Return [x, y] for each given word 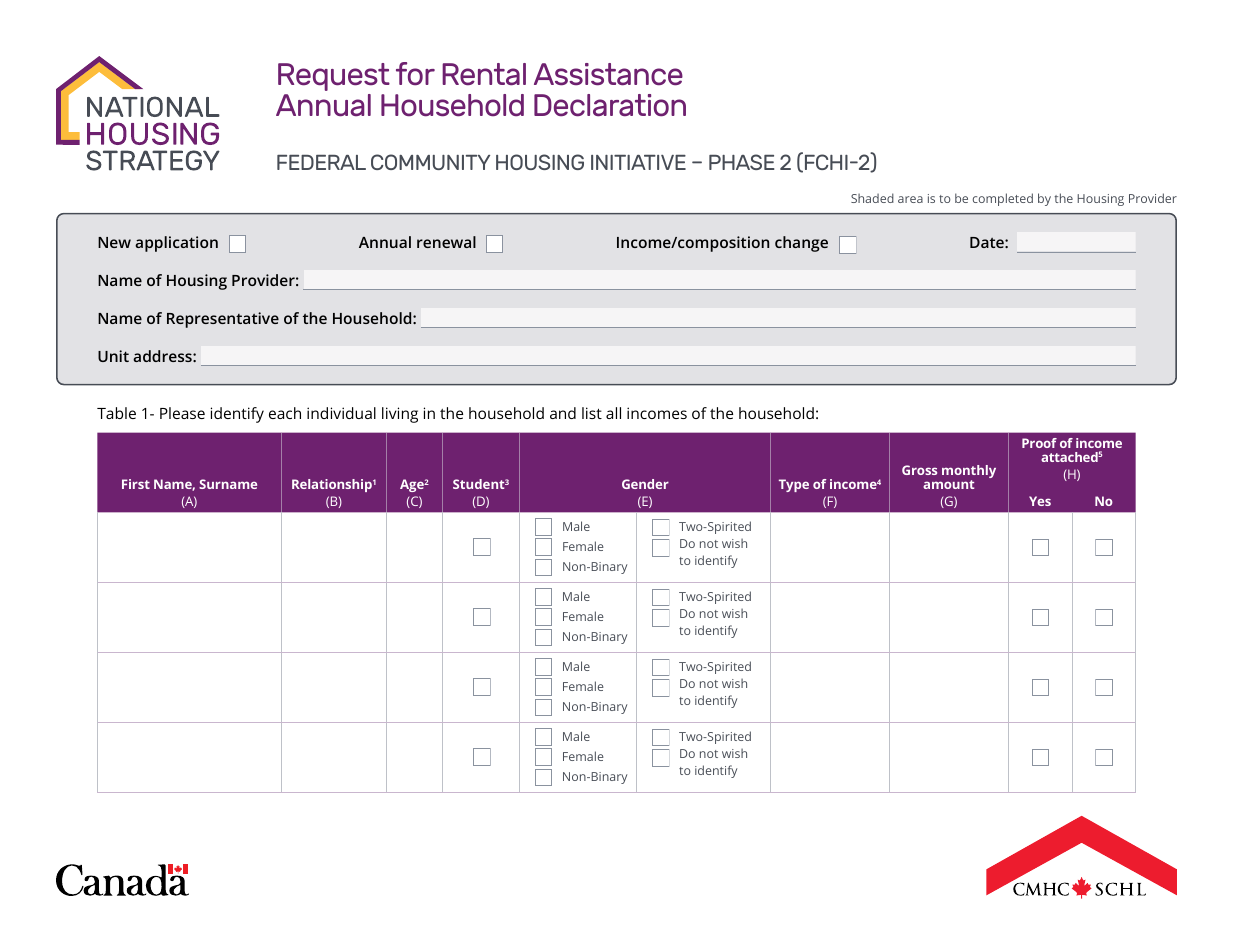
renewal [446, 242]
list [592, 413]
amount [948, 484]
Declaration [610, 105]
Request [334, 77]
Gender [645, 484]
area [910, 199]
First [136, 484]
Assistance [608, 74]
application [176, 244]
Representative [223, 320]
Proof [1039, 443]
